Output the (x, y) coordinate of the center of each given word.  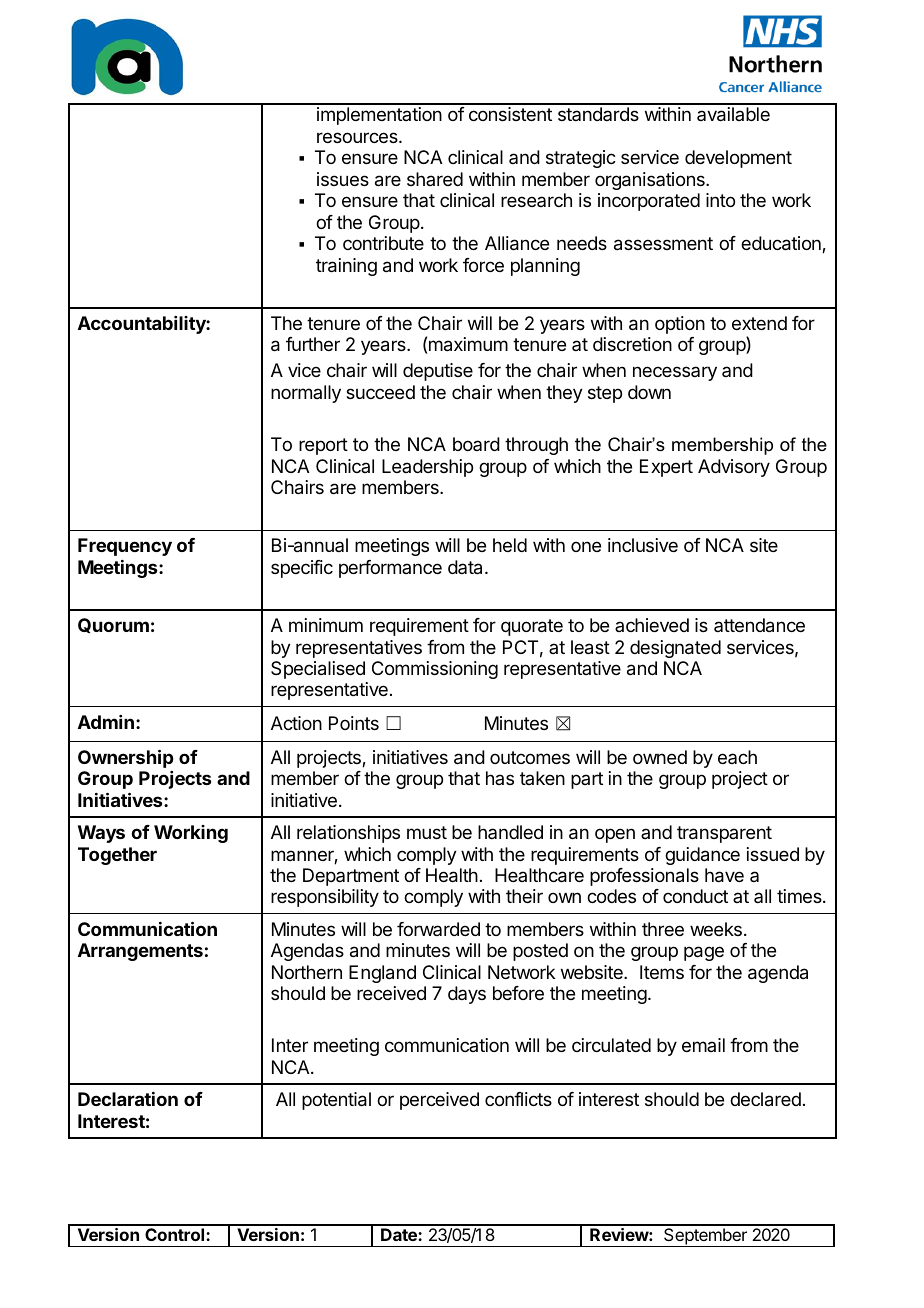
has (500, 778)
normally (306, 394)
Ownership (125, 758)
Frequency (125, 547)
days (467, 995)
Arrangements (140, 952)
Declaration (128, 1099)
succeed (380, 392)
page (704, 953)
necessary (675, 373)
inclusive (643, 545)
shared (435, 179)
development (738, 159)
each (737, 757)
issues (343, 179)
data (467, 567)
